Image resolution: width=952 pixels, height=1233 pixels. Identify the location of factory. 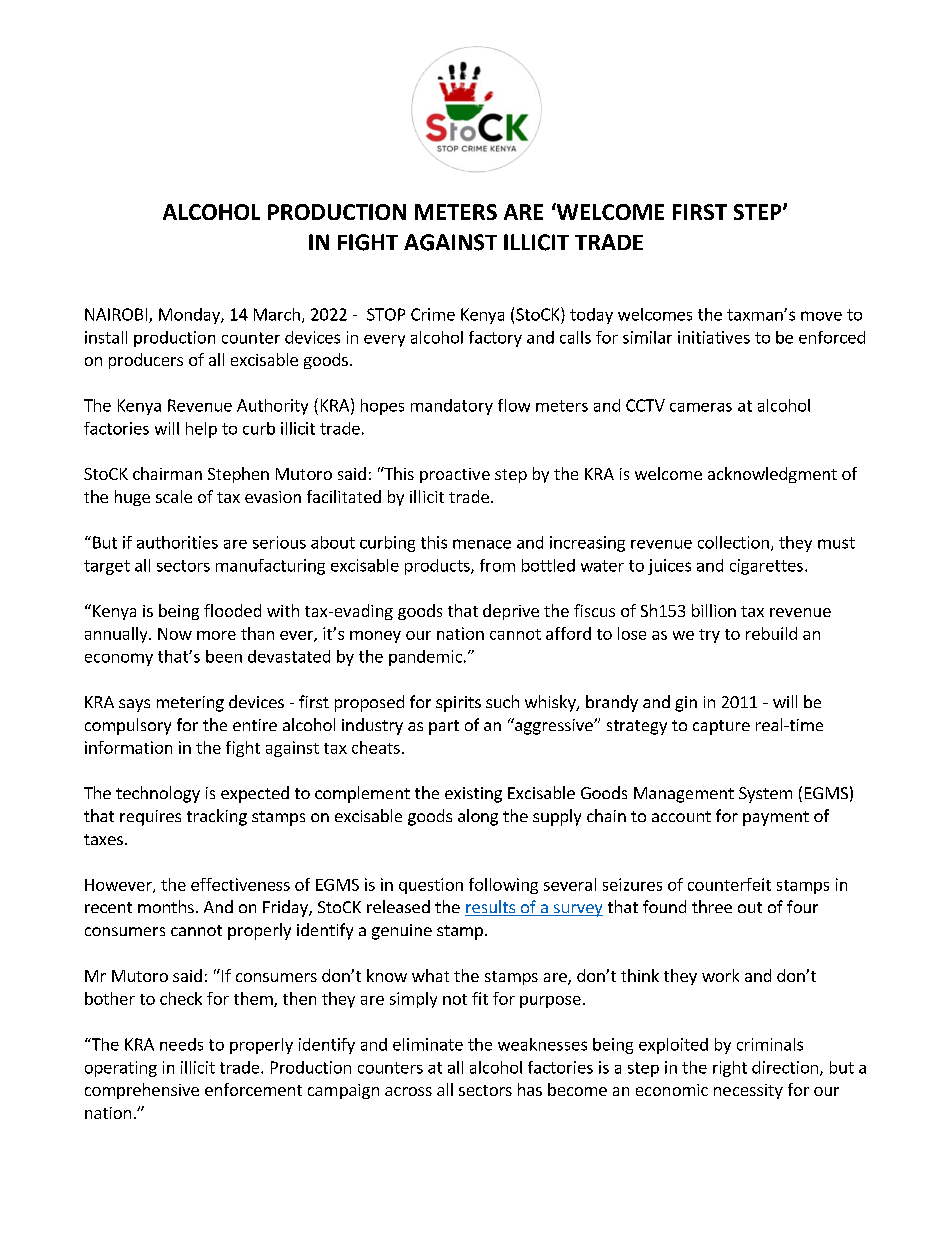
(495, 339).
